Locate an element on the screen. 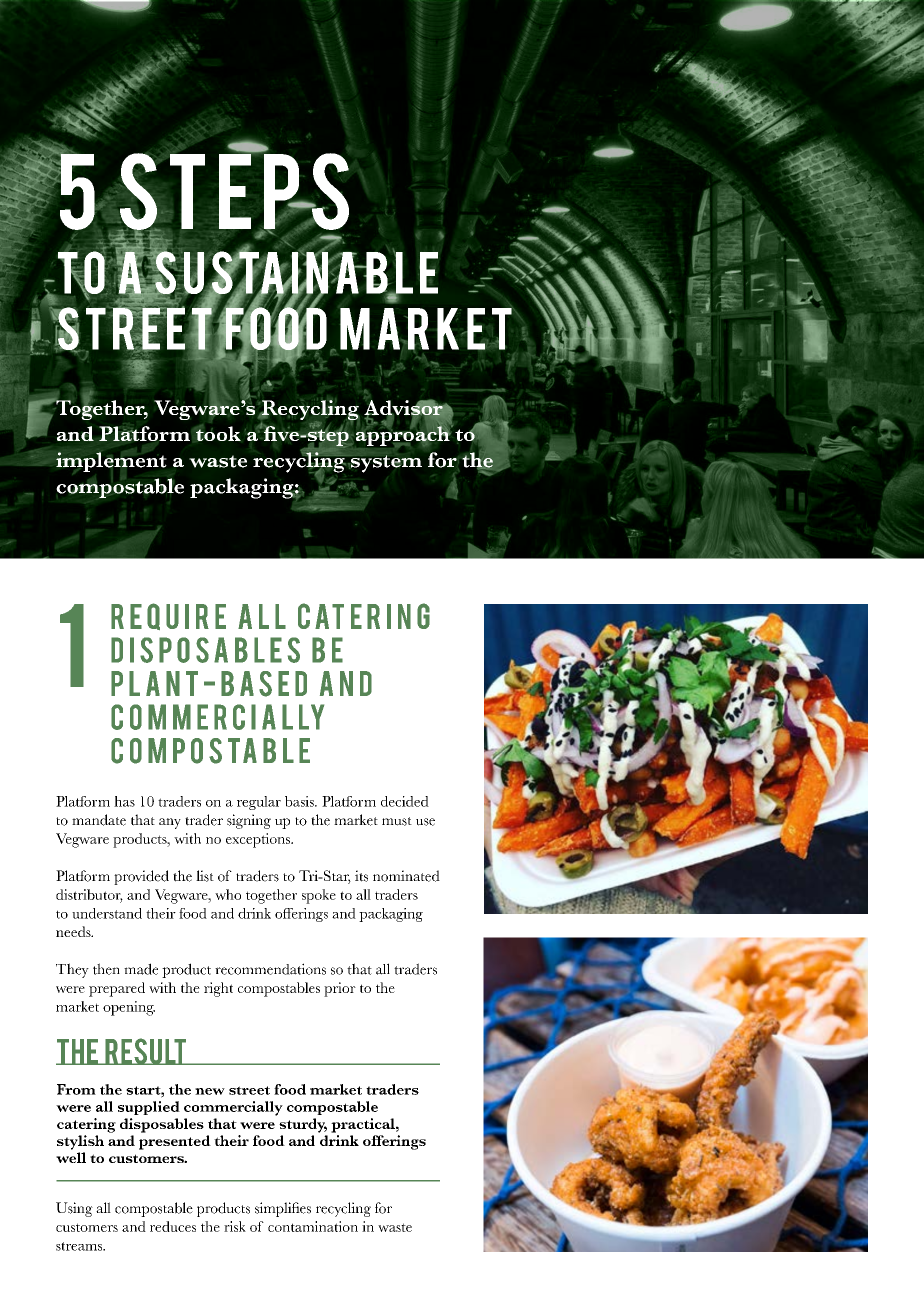 Image resolution: width=924 pixels, height=1308 pixels. took is located at coordinates (217, 433).
